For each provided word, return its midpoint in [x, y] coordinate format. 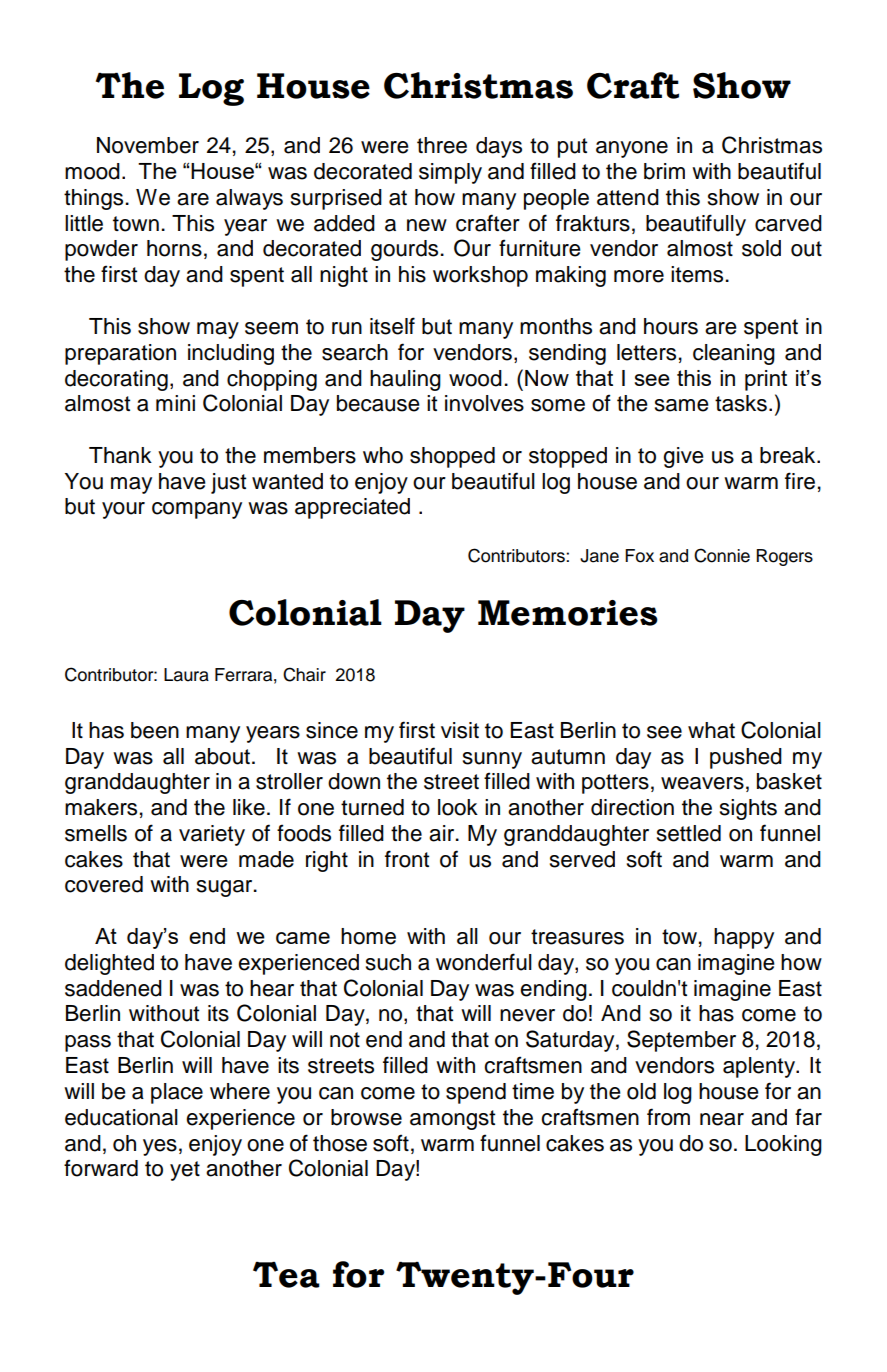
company [197, 510]
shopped [452, 457]
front [407, 859]
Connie [722, 555]
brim [664, 171]
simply [450, 173]
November [148, 145]
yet [185, 1171]
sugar [226, 888]
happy [744, 938]
